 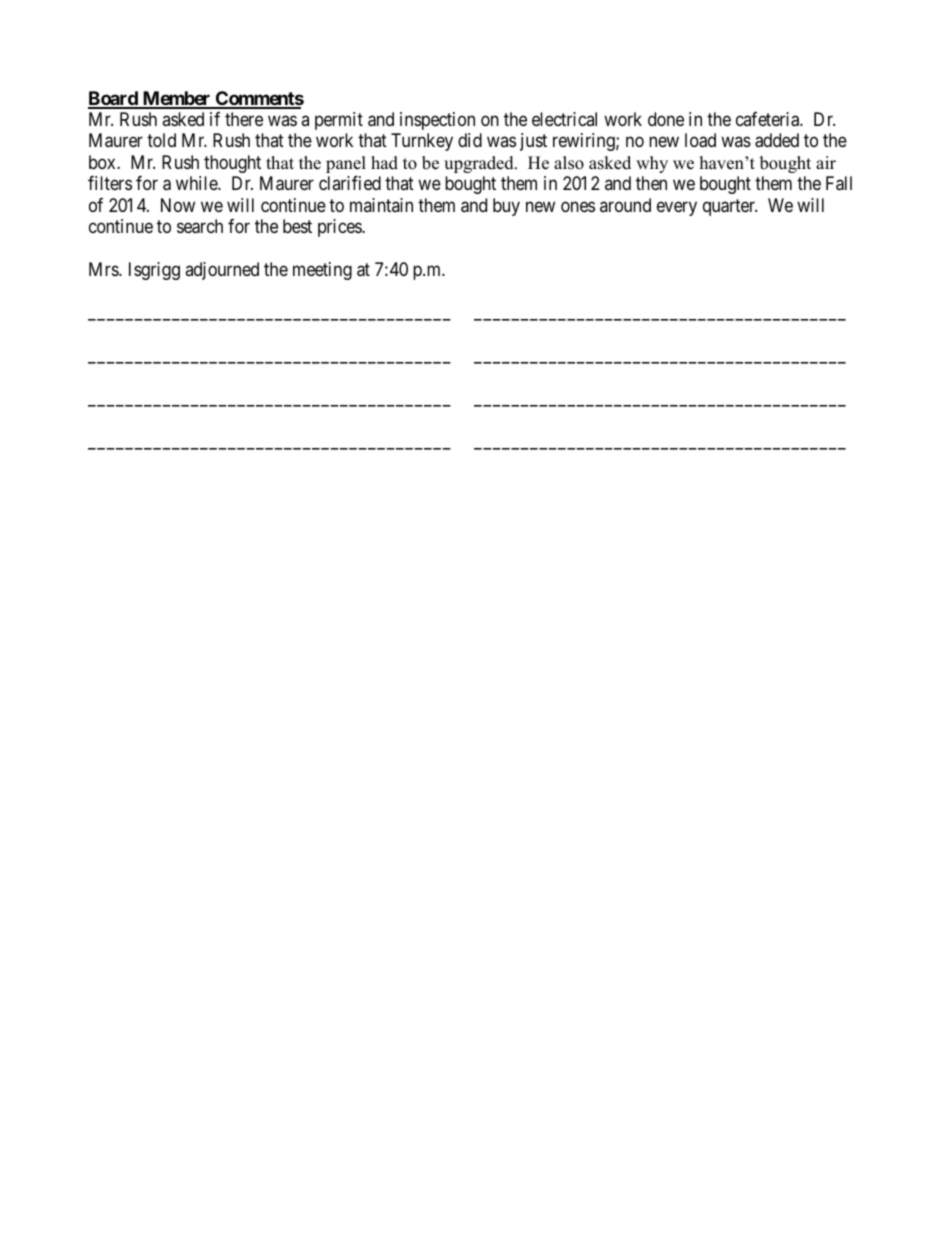 What do you see at coordinates (730, 207) in the document?
I see `quarter` at bounding box center [730, 207].
